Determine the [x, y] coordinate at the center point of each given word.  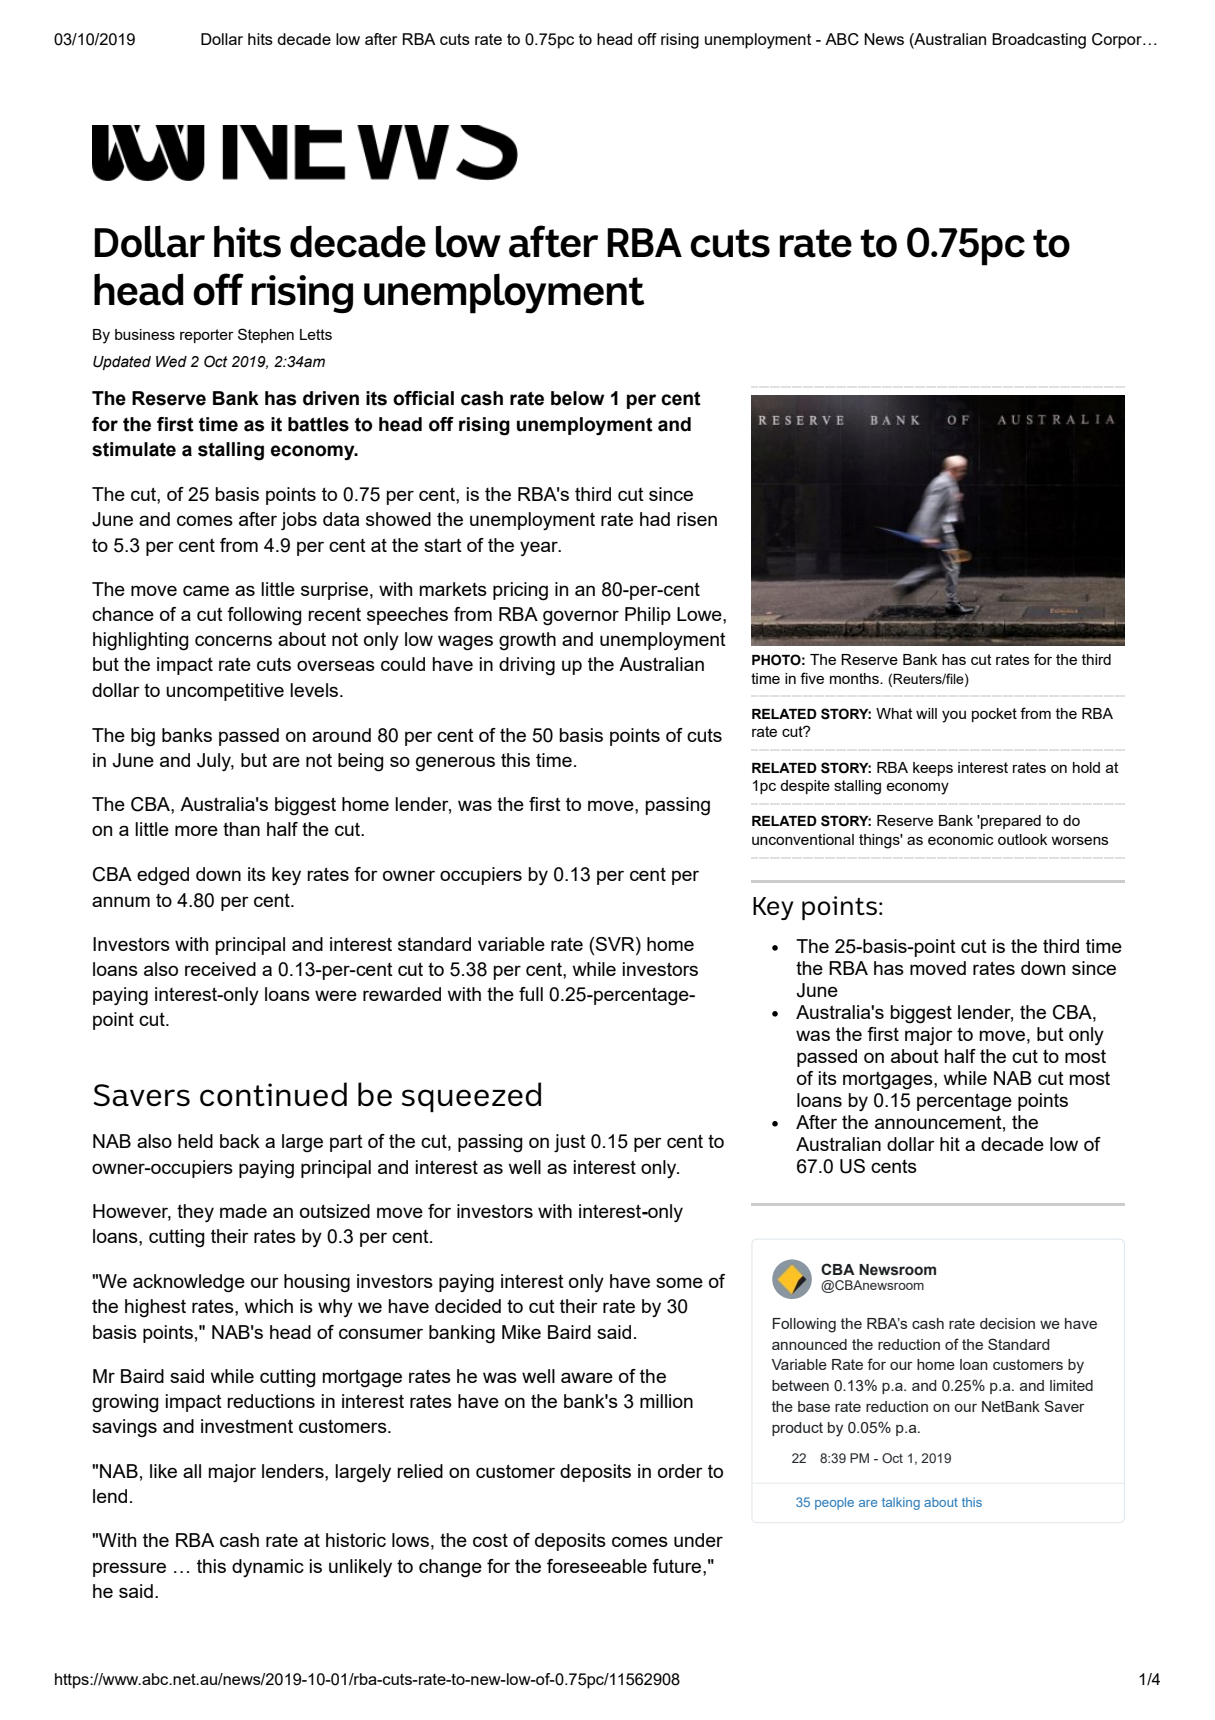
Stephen [266, 335]
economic [961, 839]
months [855, 678]
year [540, 548]
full [531, 994]
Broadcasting [1039, 41]
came [206, 590]
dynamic [268, 1568]
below [578, 398]
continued [273, 1094]
